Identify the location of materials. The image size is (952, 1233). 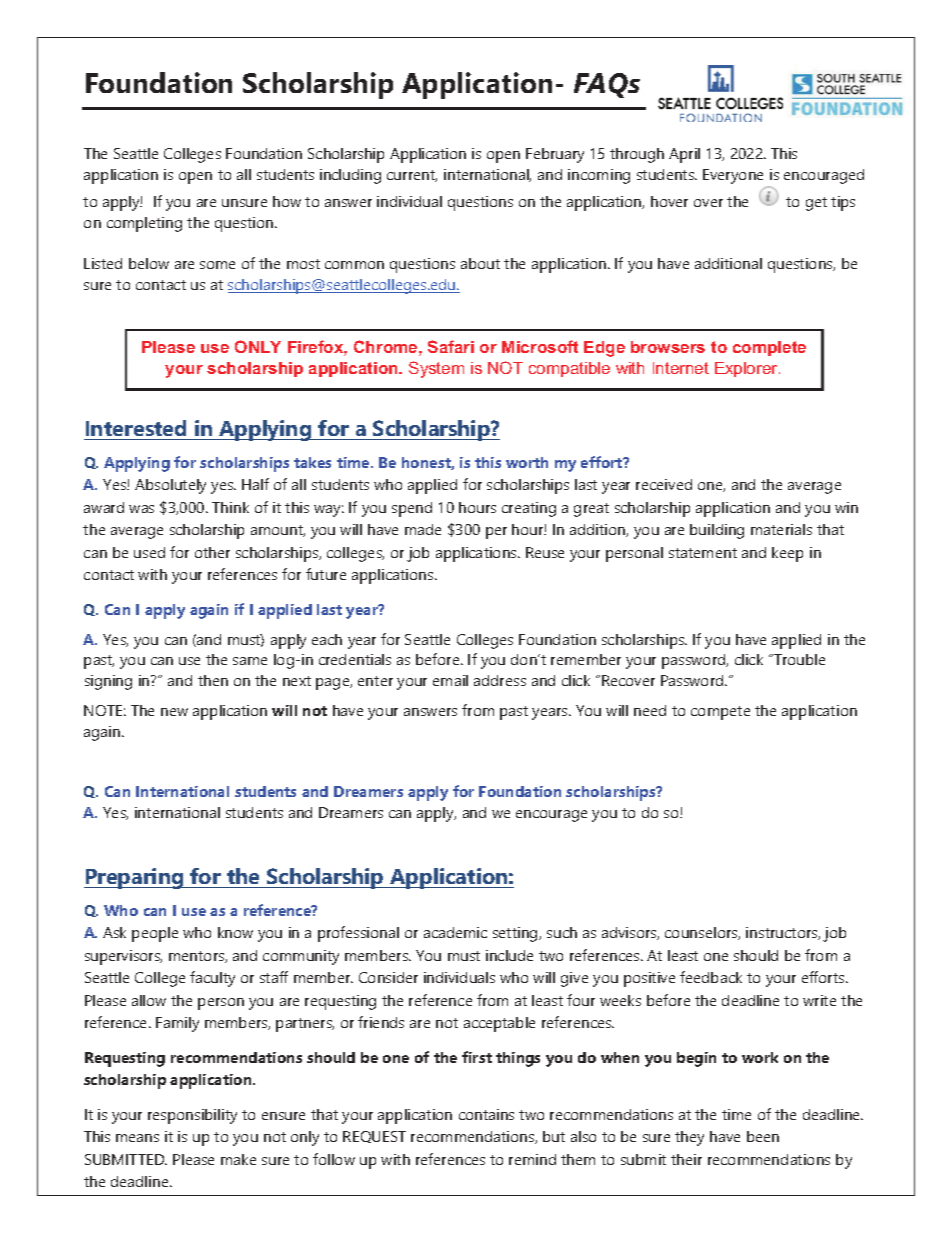
(781, 529).
